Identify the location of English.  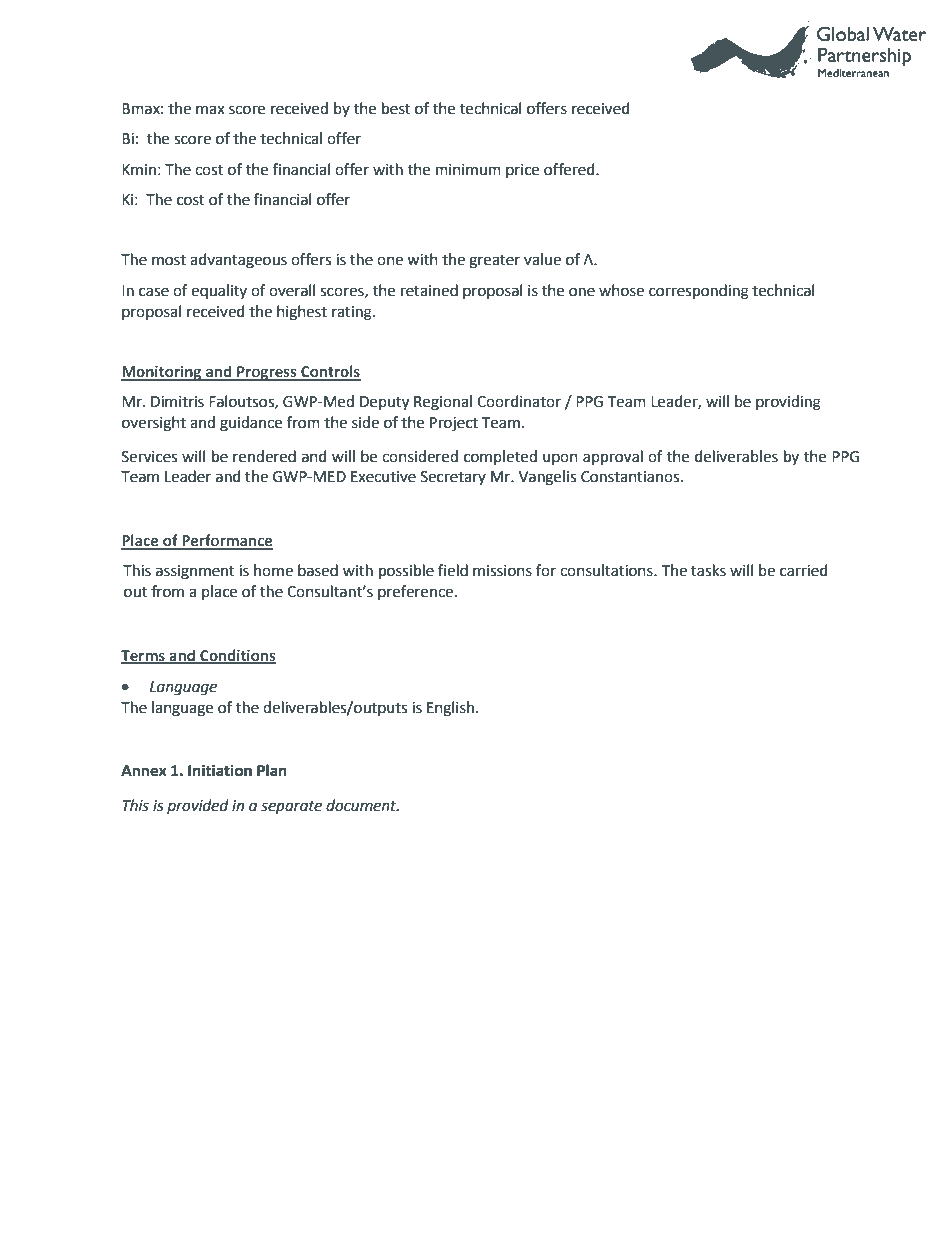
(450, 709).
